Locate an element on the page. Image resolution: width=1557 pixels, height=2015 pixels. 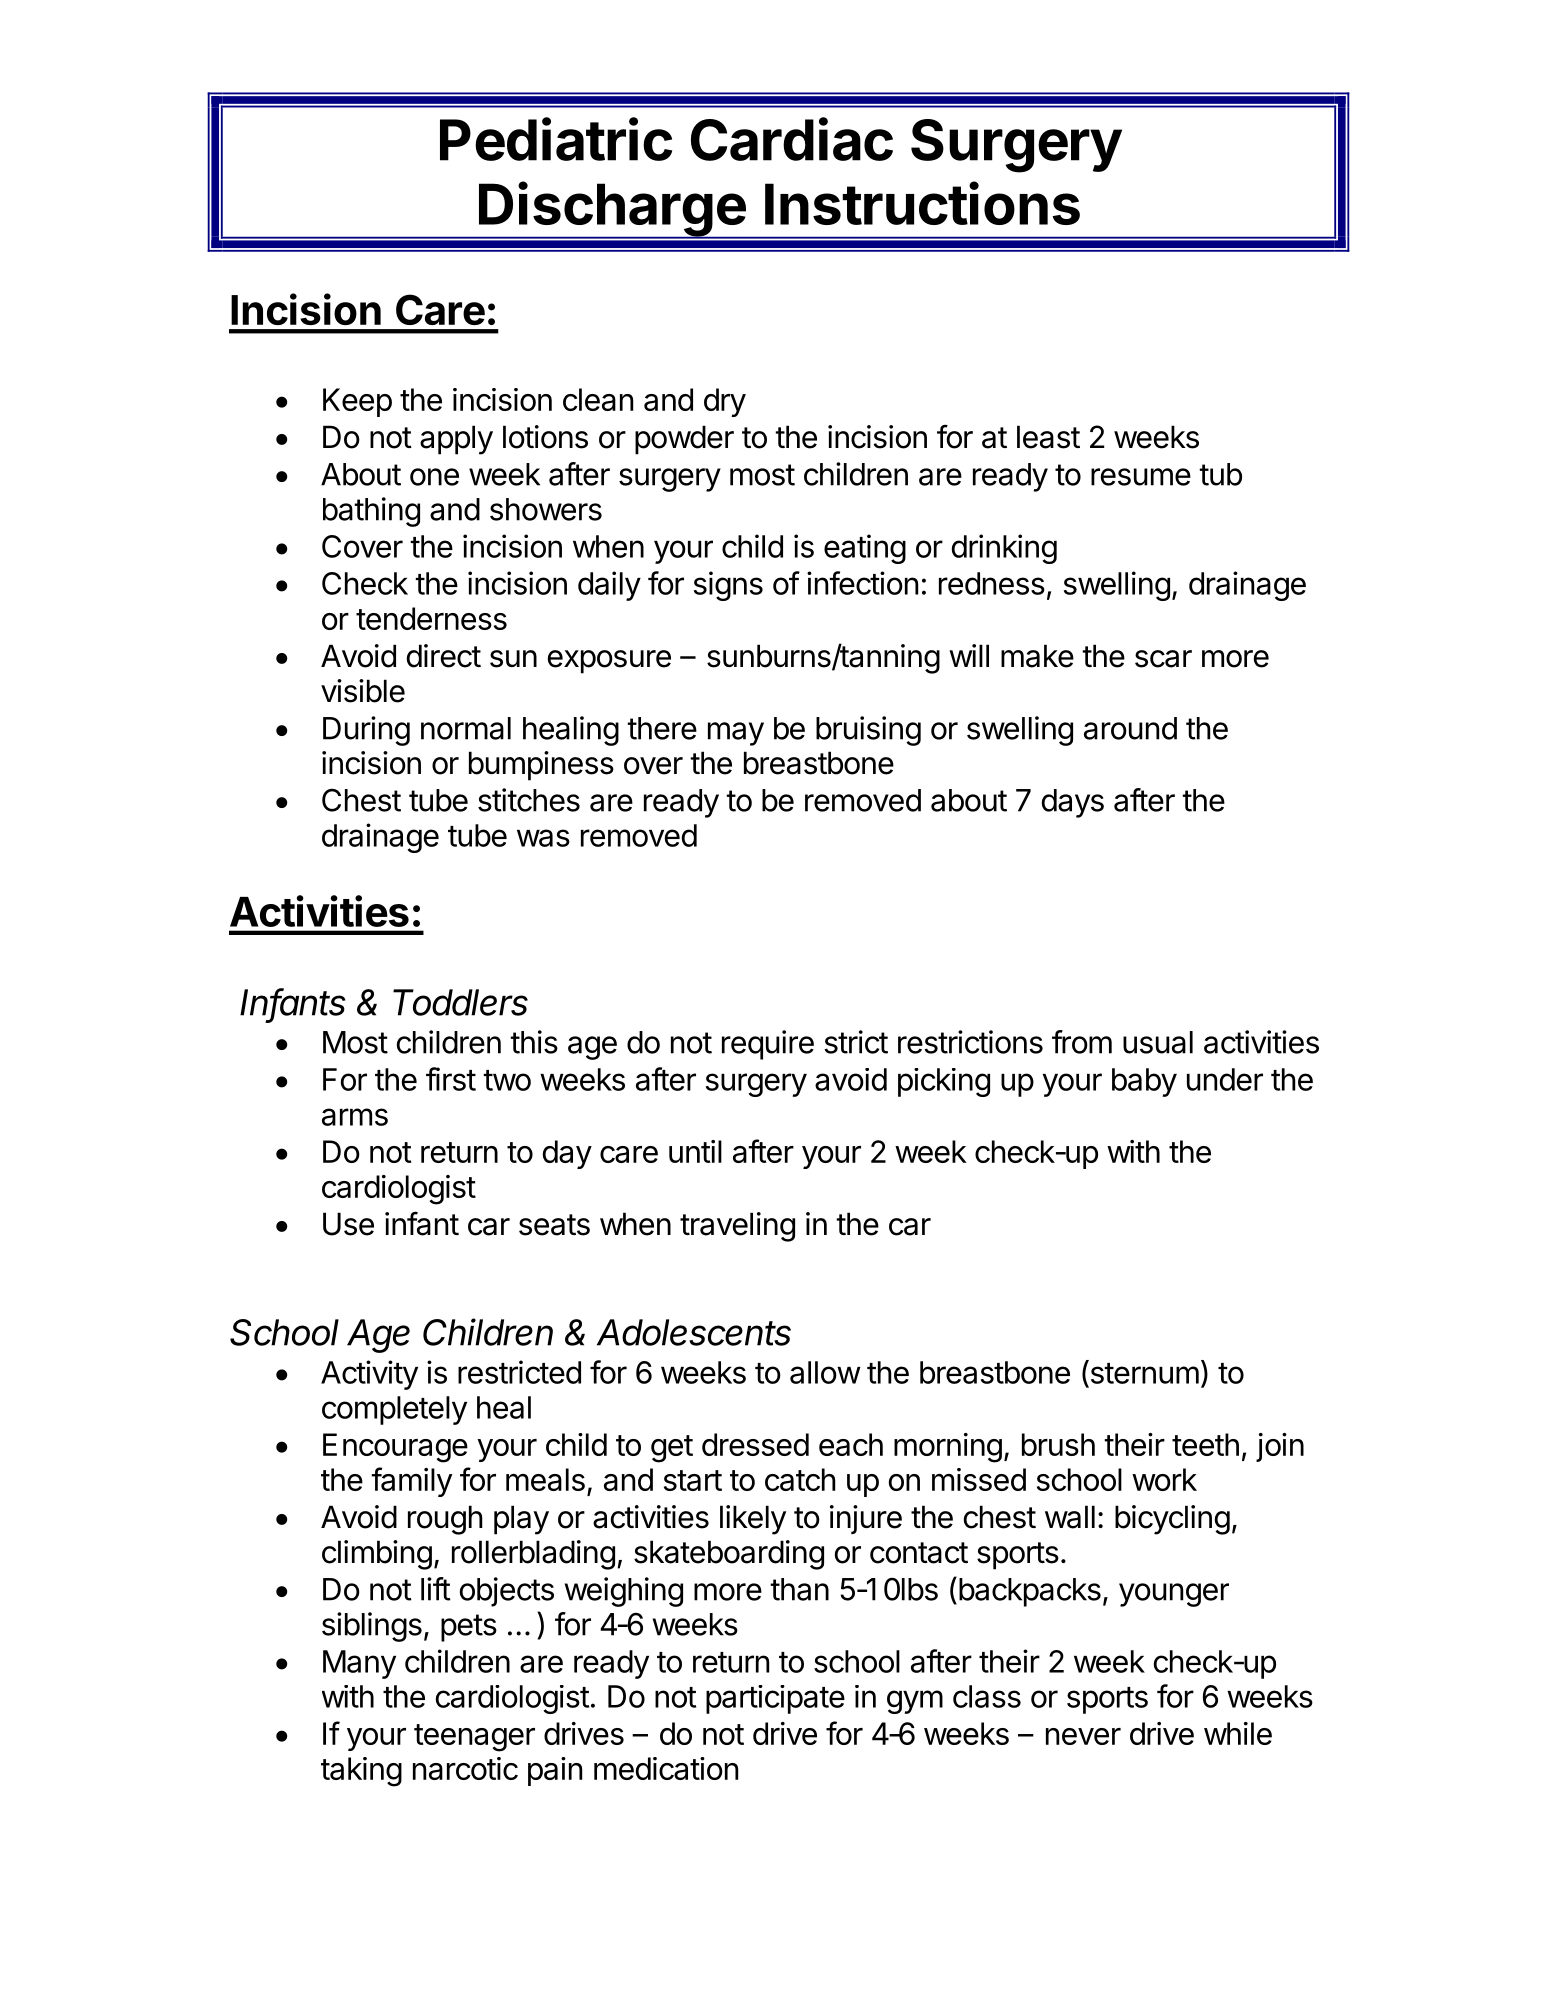
bruising is located at coordinates (868, 731).
